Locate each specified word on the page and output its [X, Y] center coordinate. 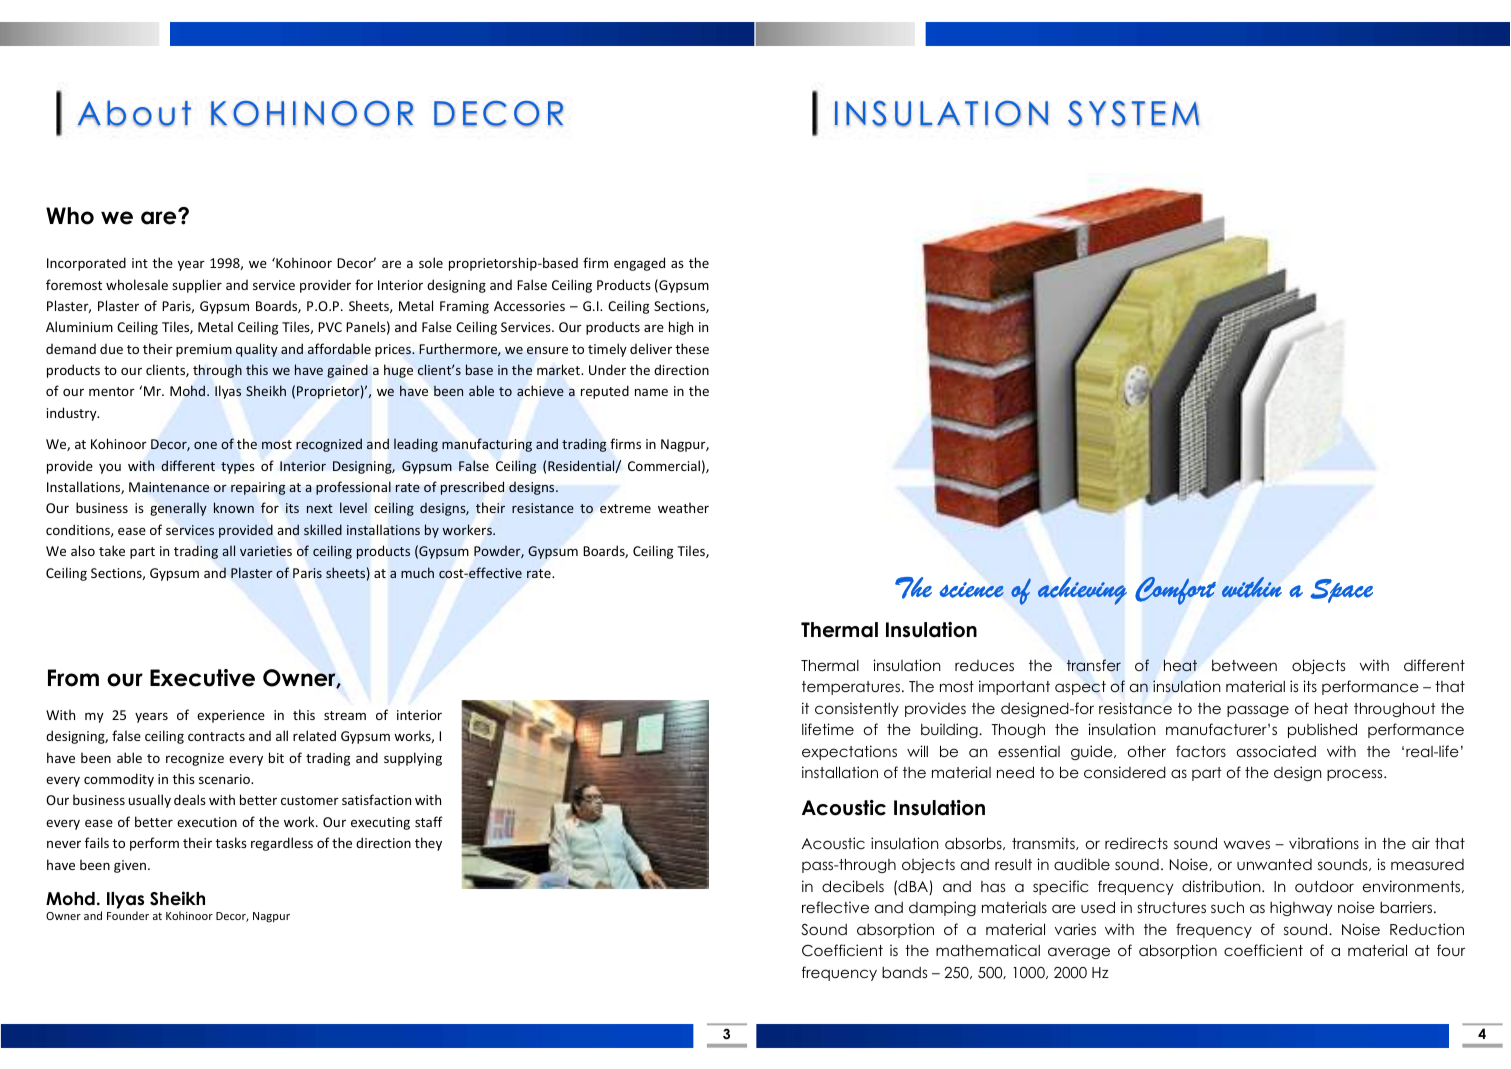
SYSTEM [1133, 113]
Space [1341, 591]
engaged [639, 264]
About [134, 113]
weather [683, 507]
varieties [266, 551]
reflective [835, 907]
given [130, 866]
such [1227, 907]
